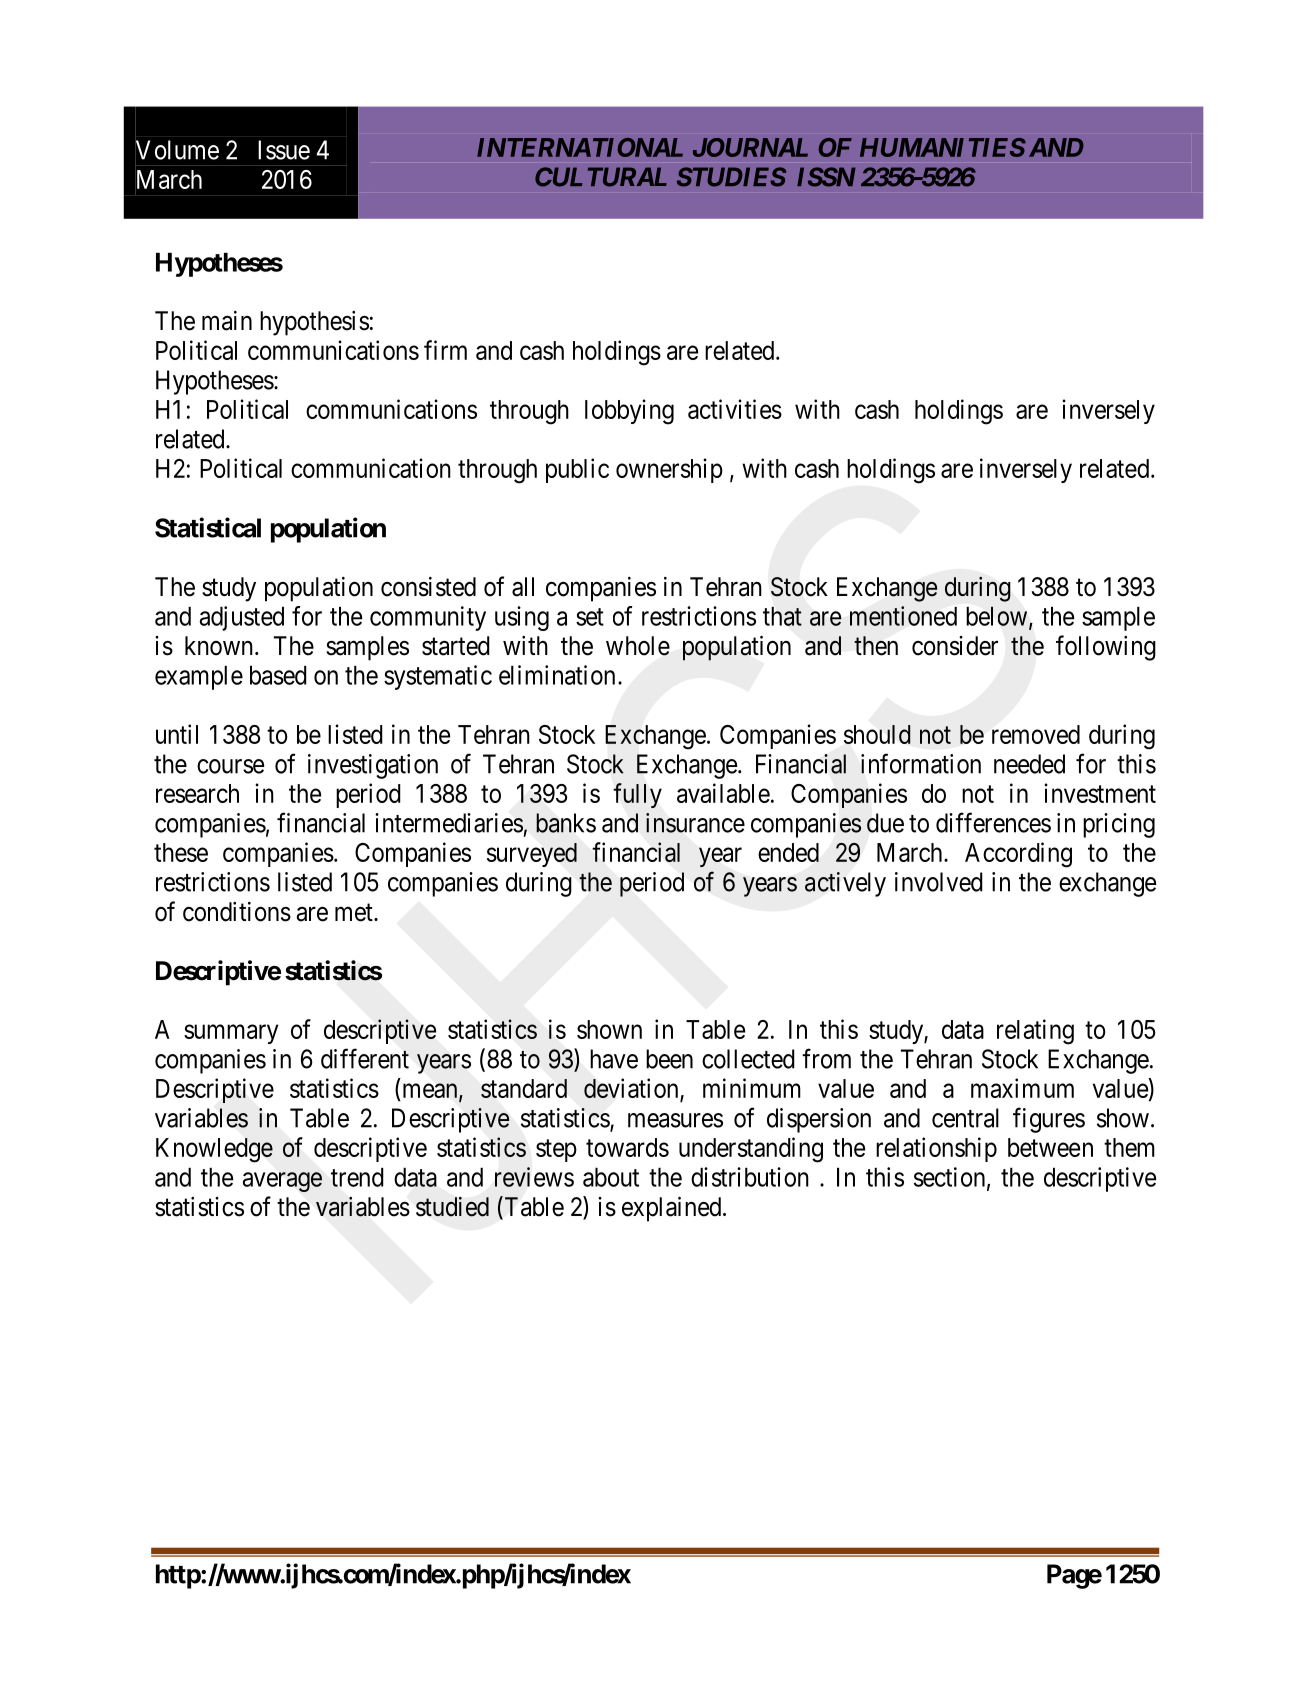  What do you see at coordinates (695, 823) in the document?
I see `insurance` at bounding box center [695, 823].
